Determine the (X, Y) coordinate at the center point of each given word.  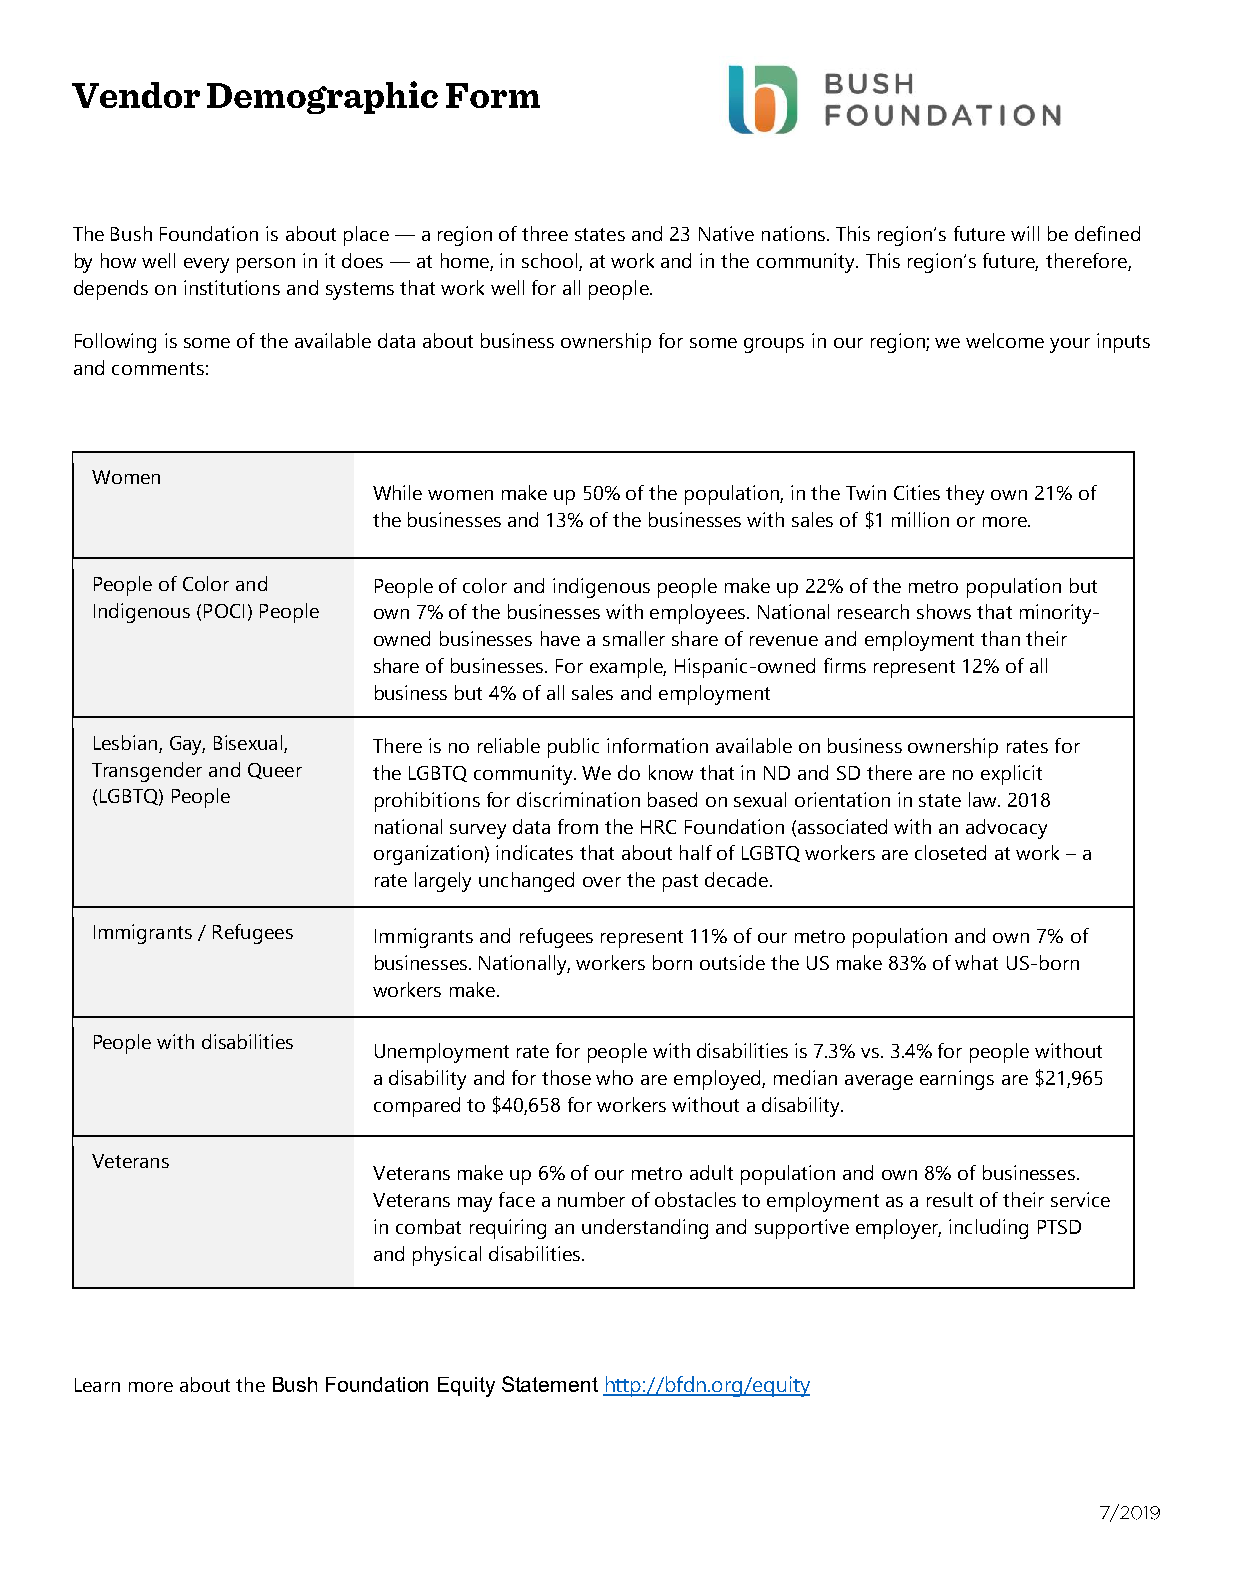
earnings (957, 1080)
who (614, 1077)
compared (417, 1107)
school (549, 260)
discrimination (578, 799)
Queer (275, 771)
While (397, 492)
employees (699, 614)
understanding (645, 1229)
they (965, 495)
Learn (97, 1385)
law (984, 799)
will (1025, 233)
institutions (232, 287)
